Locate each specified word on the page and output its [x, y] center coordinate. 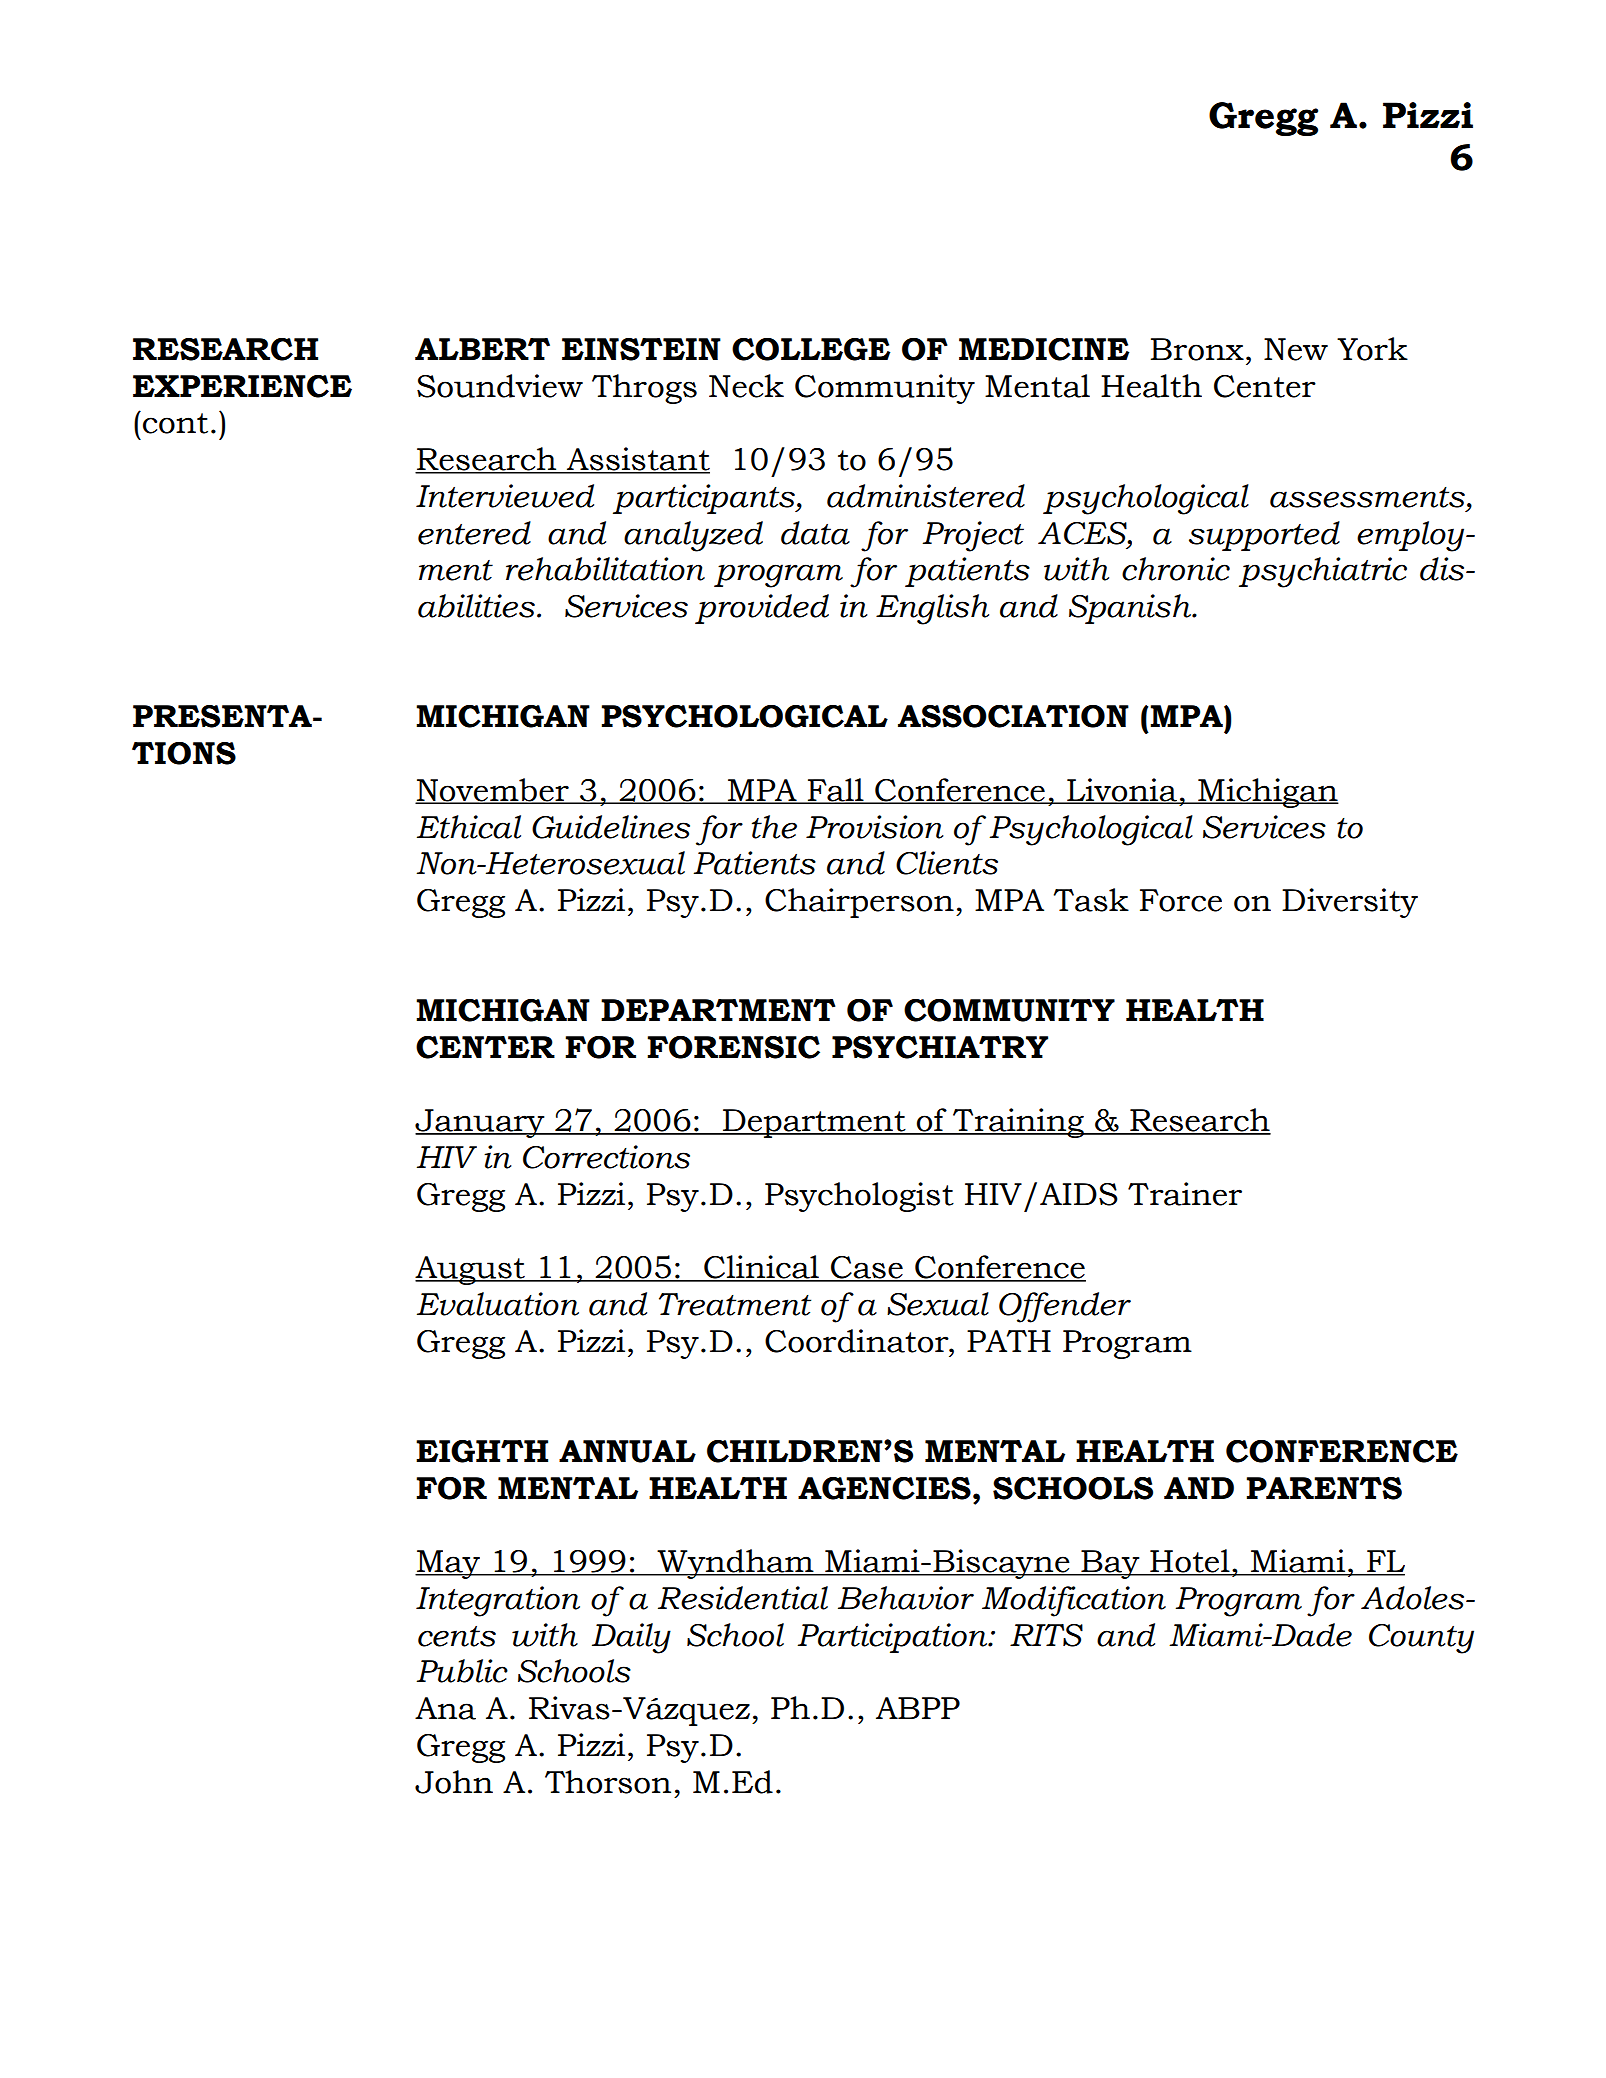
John [454, 1782]
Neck [746, 386]
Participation [894, 1638]
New [1296, 349]
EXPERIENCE [242, 386]
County [1421, 1639]
